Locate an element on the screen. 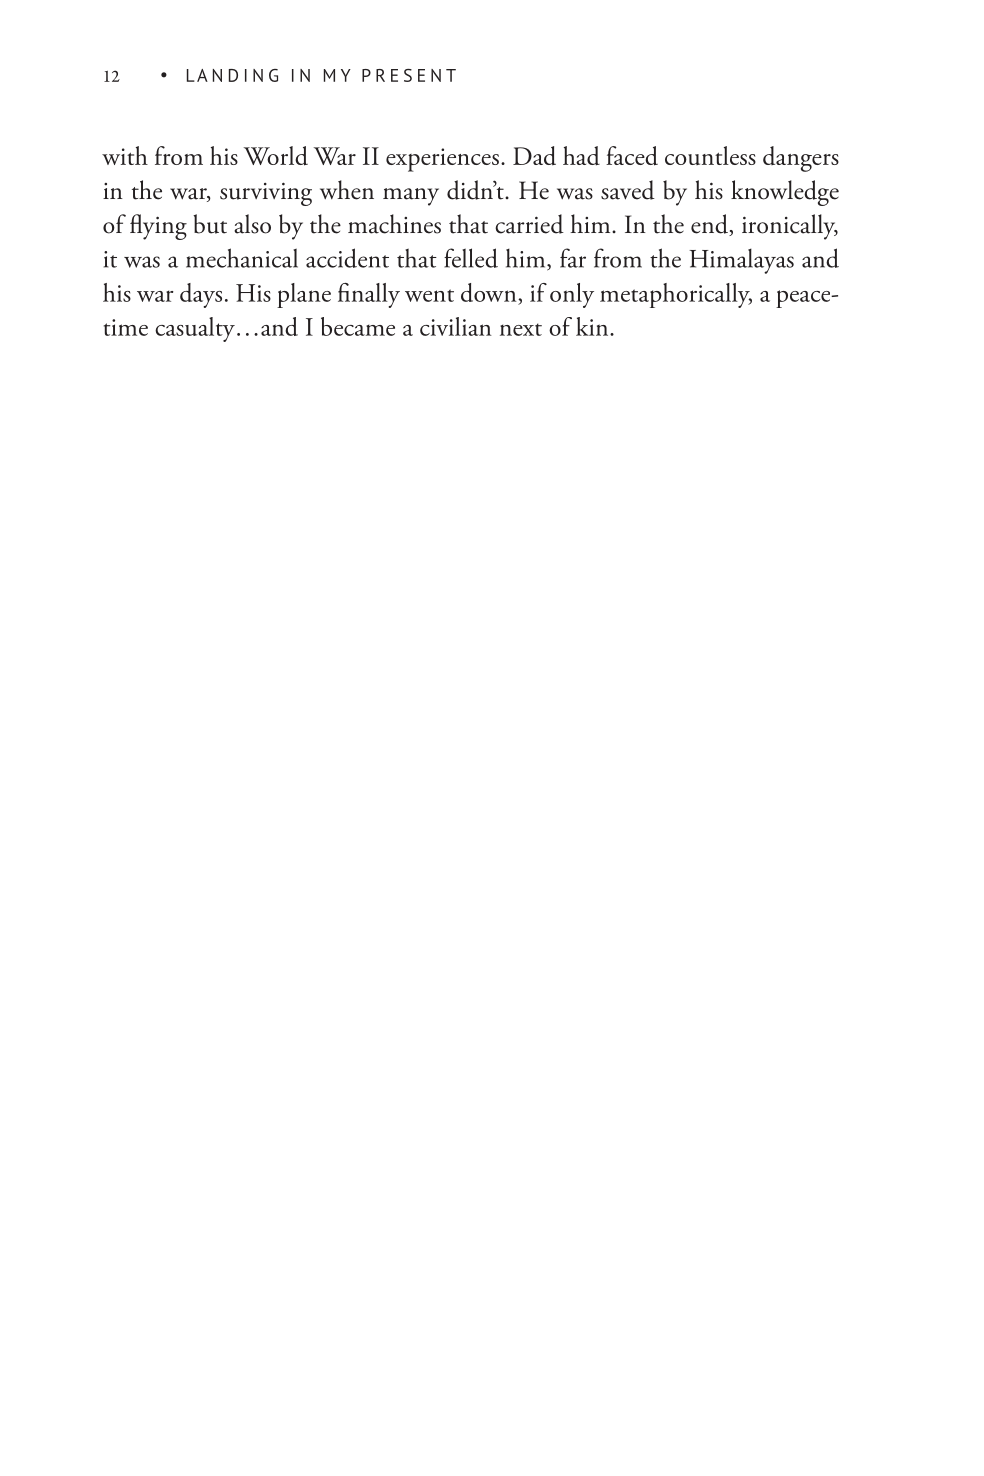 This screenshot has height=1476, width=984. end is located at coordinates (710, 225).
